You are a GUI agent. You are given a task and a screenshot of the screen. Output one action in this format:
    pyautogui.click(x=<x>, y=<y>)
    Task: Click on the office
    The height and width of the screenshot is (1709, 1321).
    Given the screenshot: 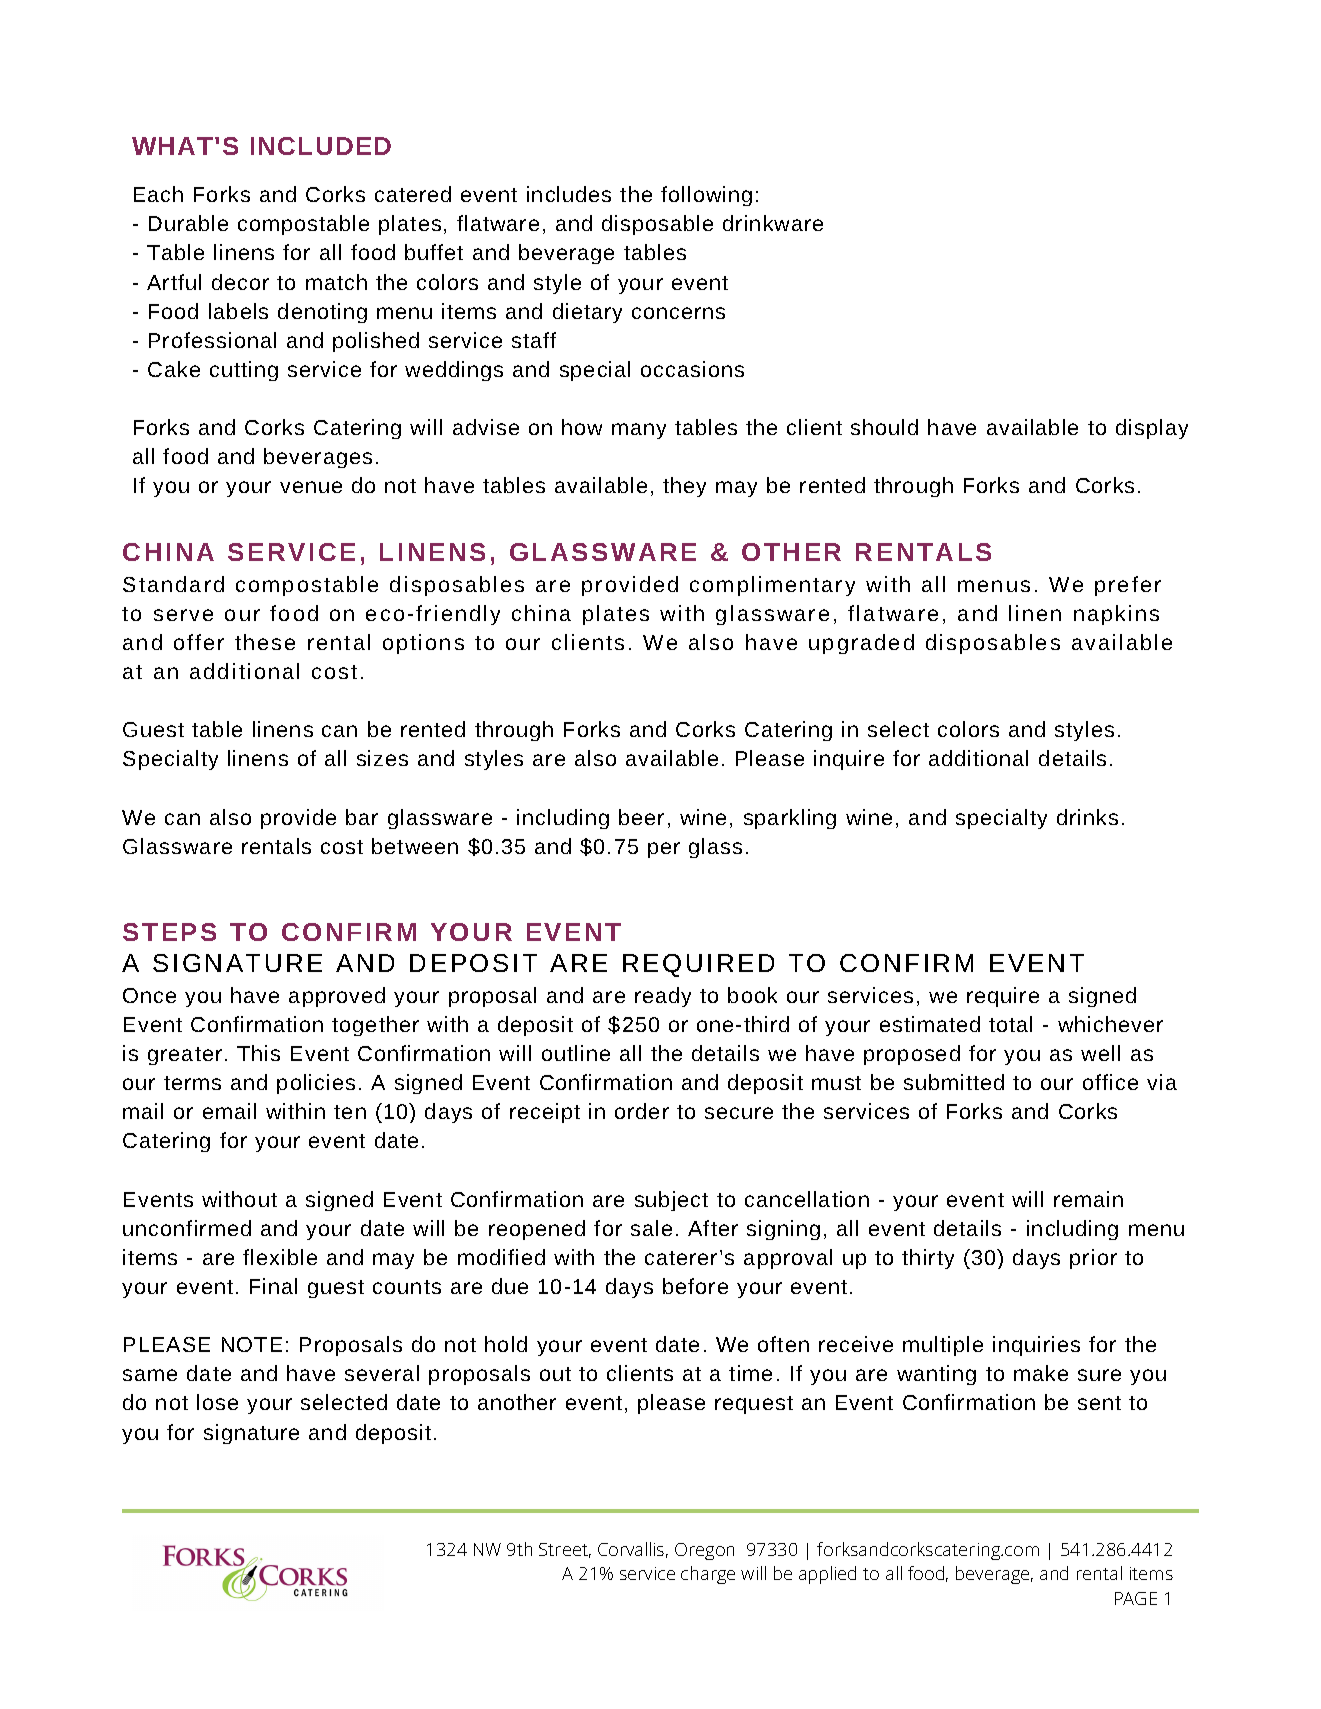 What is the action you would take?
    pyautogui.click(x=1110, y=1082)
